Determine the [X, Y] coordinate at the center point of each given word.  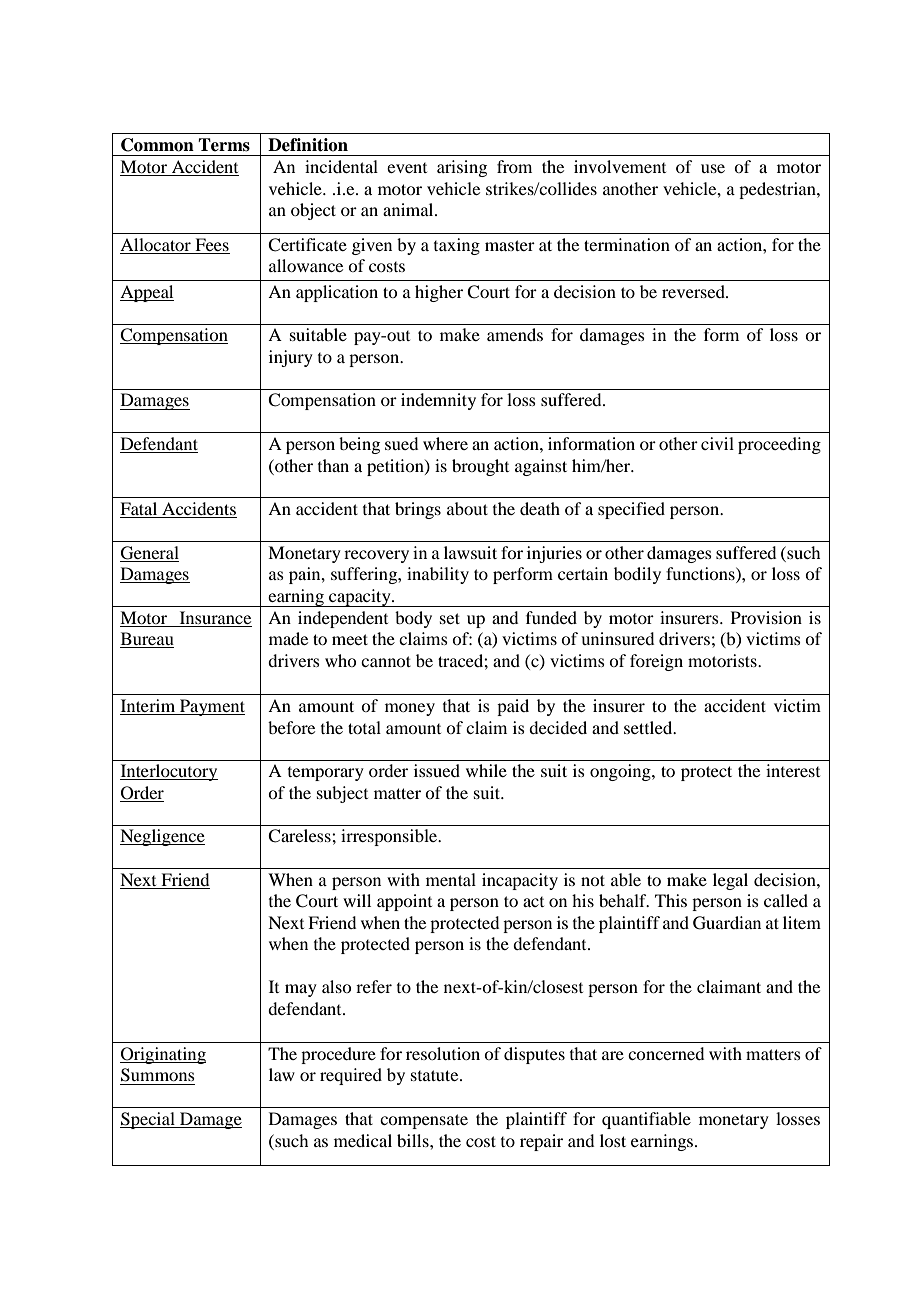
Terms [224, 145]
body [413, 619]
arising [462, 168]
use [713, 168]
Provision [766, 617]
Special [148, 1120]
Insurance [214, 619]
